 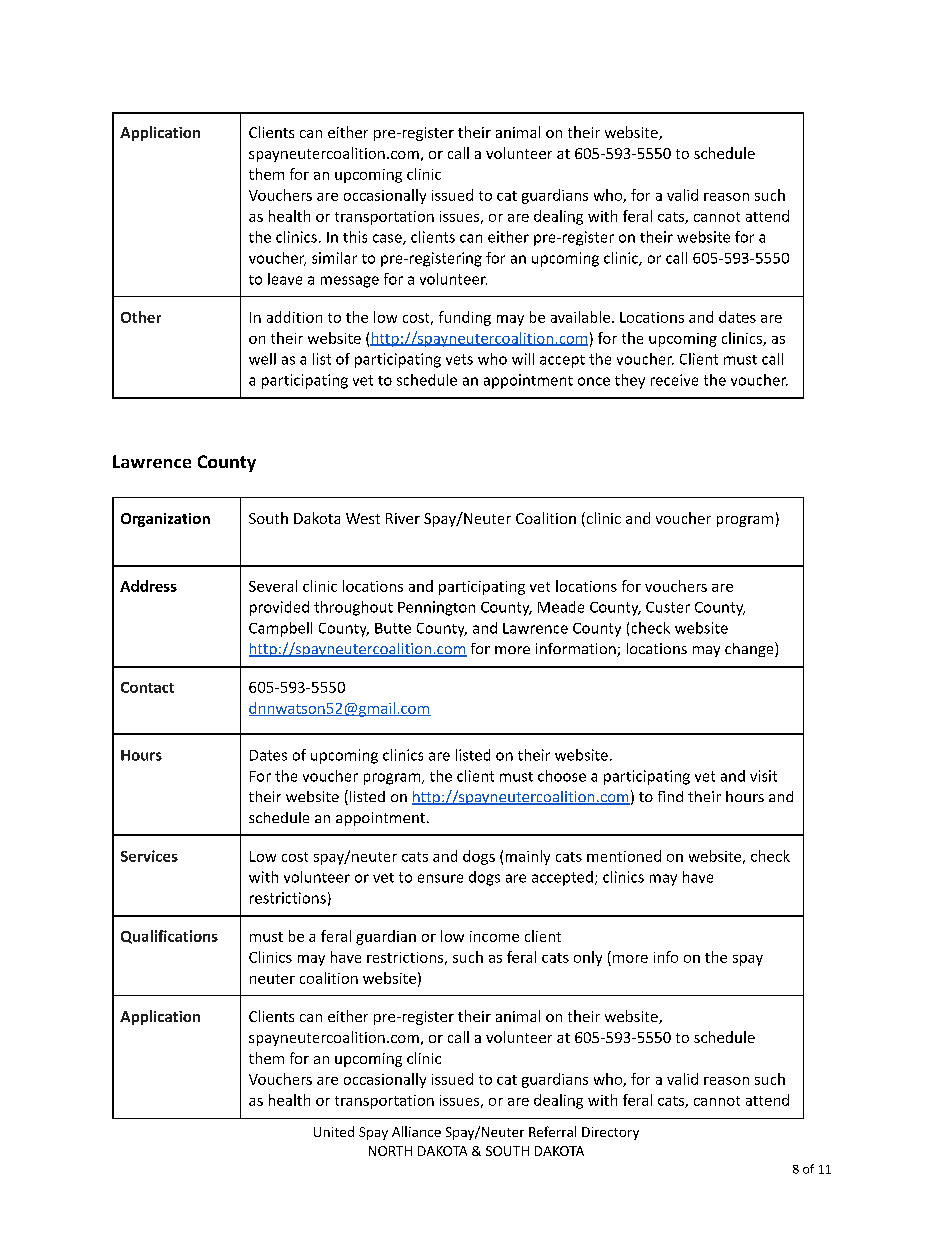 What do you see at coordinates (334, 1131) in the screenshot?
I see `United` at bounding box center [334, 1131].
